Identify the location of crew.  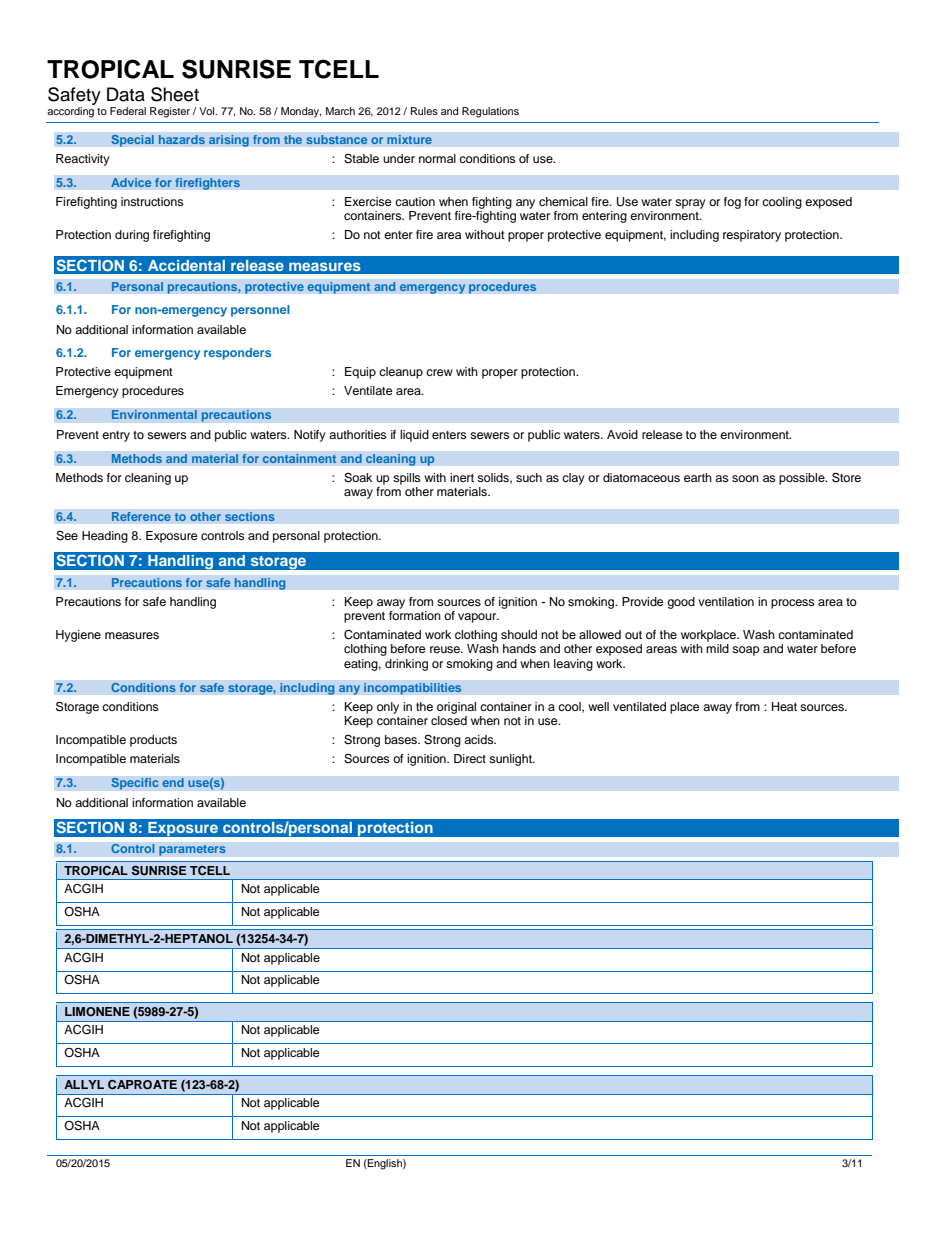
(439, 372).
